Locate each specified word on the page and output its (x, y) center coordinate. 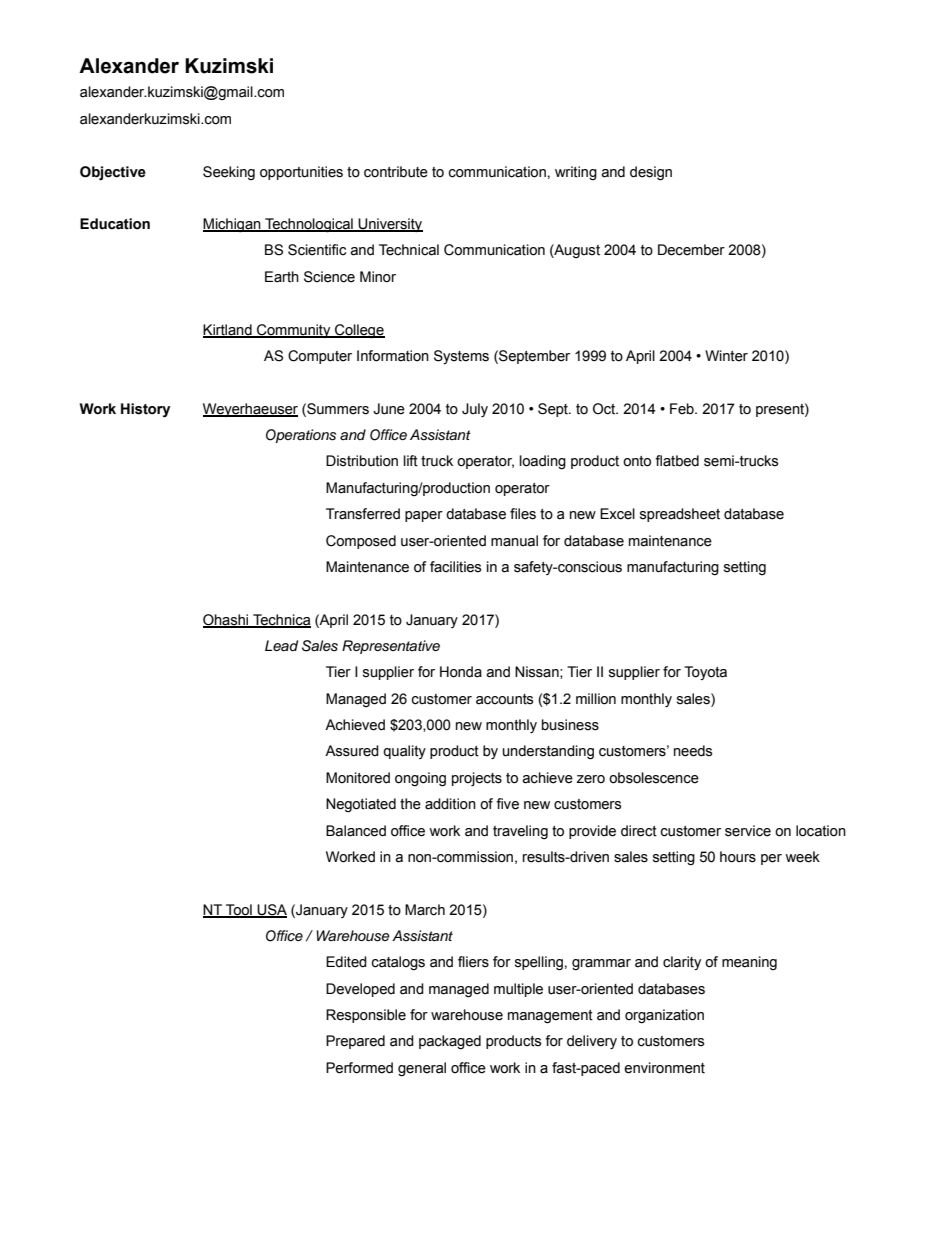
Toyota (705, 673)
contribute (396, 172)
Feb (683, 409)
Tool (239, 910)
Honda (461, 672)
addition (450, 804)
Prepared (355, 1042)
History (145, 410)
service (748, 831)
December (691, 250)
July (475, 410)
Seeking (229, 173)
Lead (281, 645)
